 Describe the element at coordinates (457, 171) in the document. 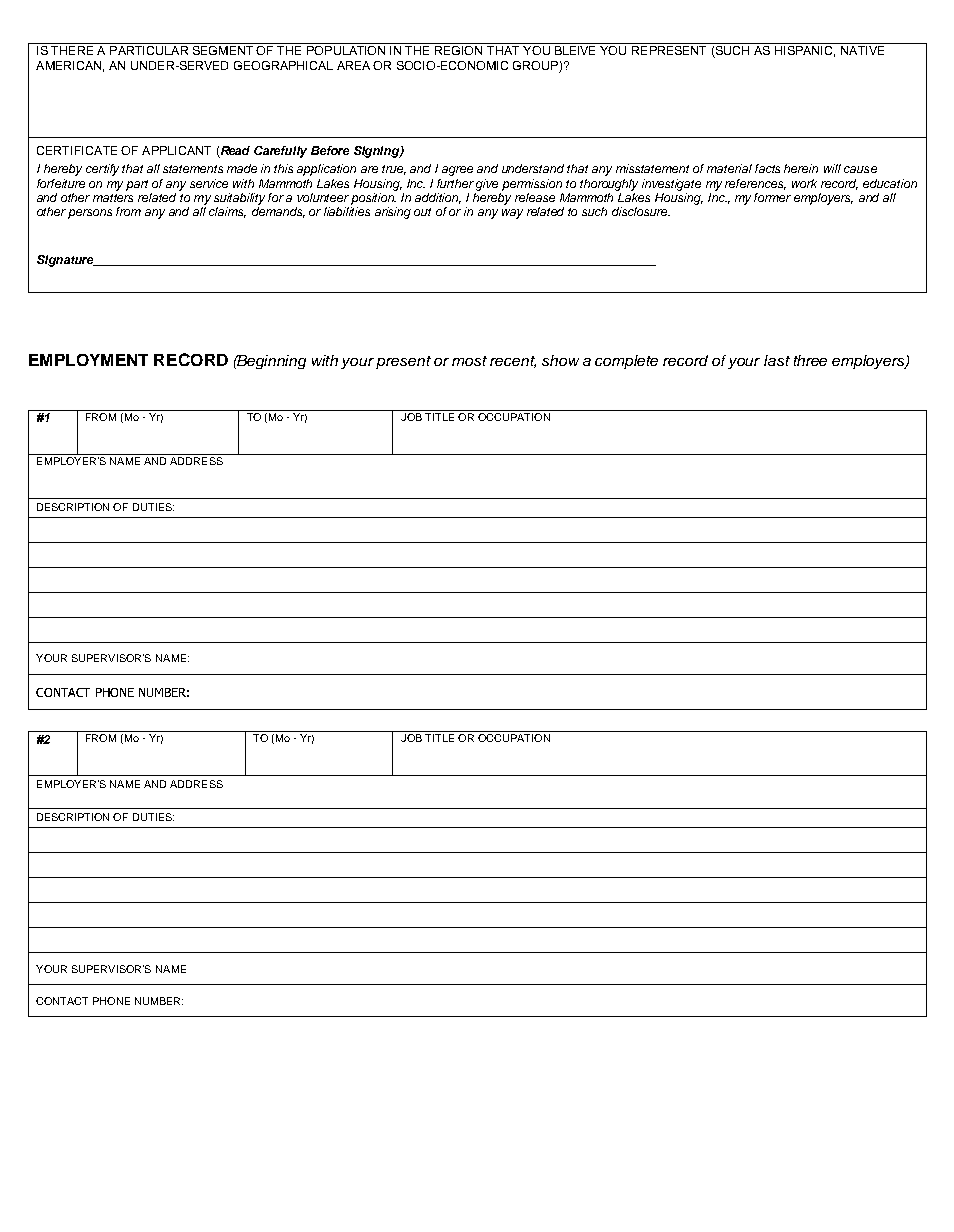

I see `agree` at that location.
